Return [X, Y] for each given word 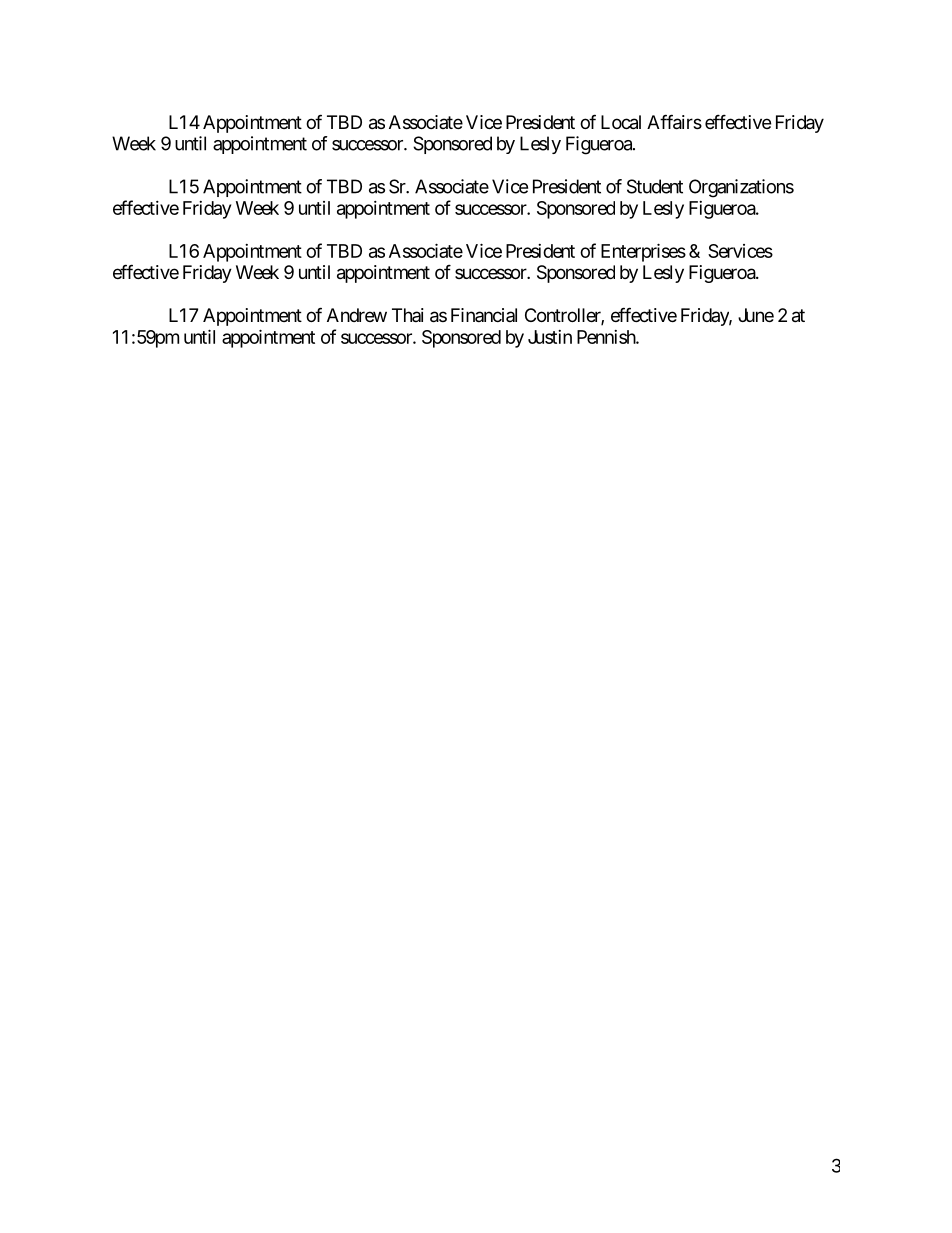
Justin [550, 337]
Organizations [741, 188]
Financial [484, 315]
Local [621, 122]
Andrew [357, 315]
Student [655, 186]
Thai [408, 315]
